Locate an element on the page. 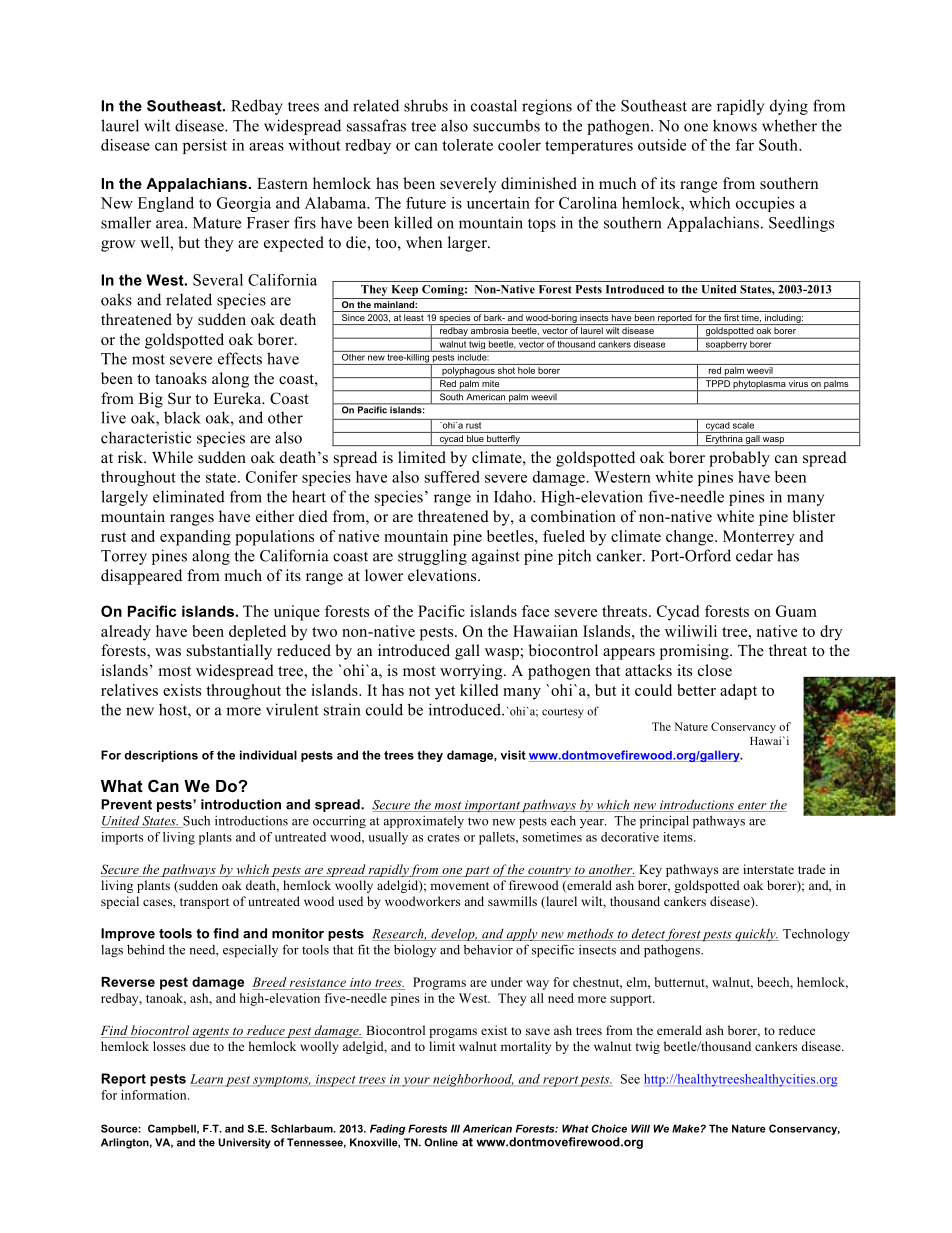 The height and width of the page is (1233, 952). Will is located at coordinates (640, 1128).
